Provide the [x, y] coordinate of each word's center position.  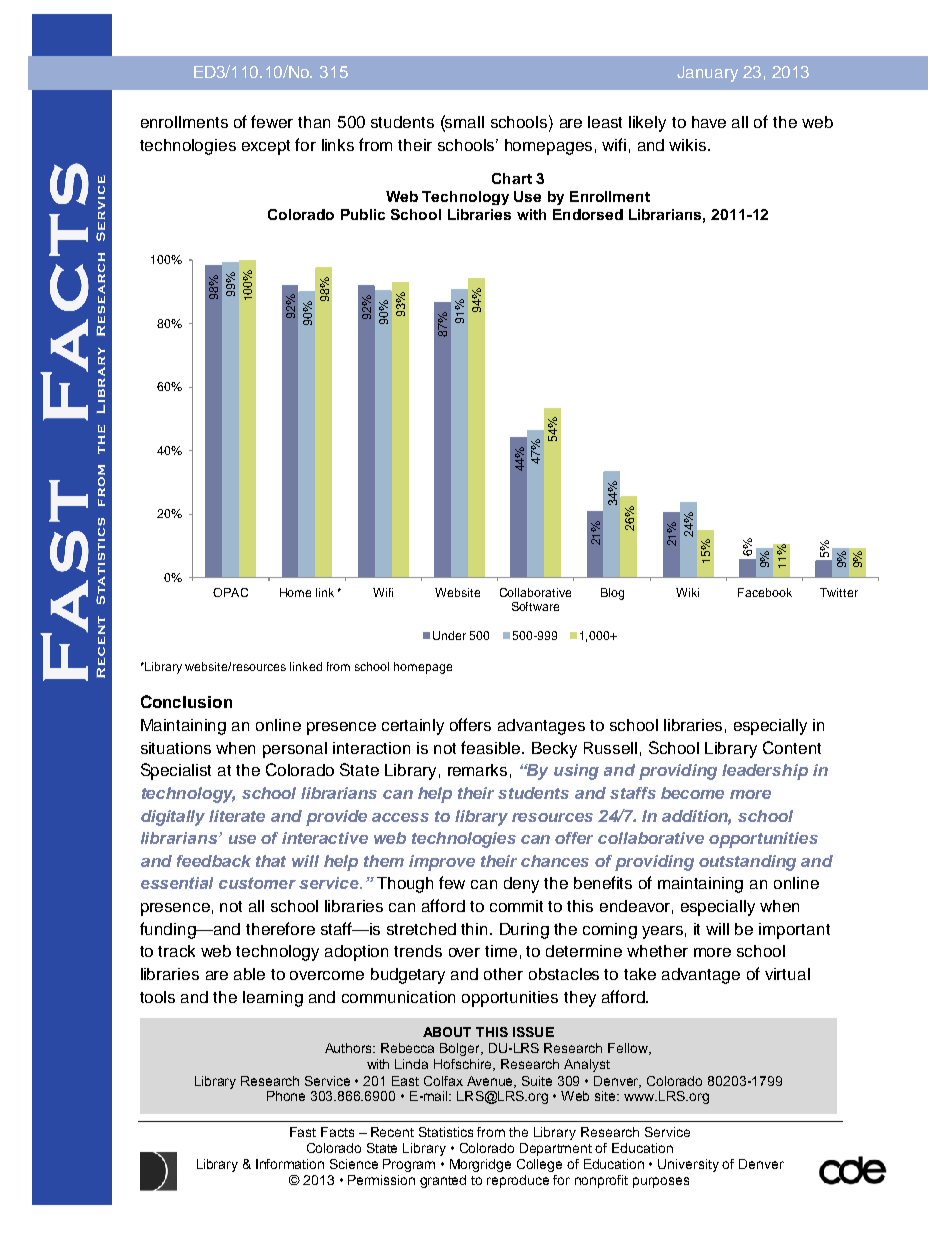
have [709, 122]
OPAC [230, 592]
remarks [477, 770]
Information [290, 1164]
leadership [765, 772]
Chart [512, 178]
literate [237, 816]
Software [535, 606]
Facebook [765, 592]
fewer [272, 121]
